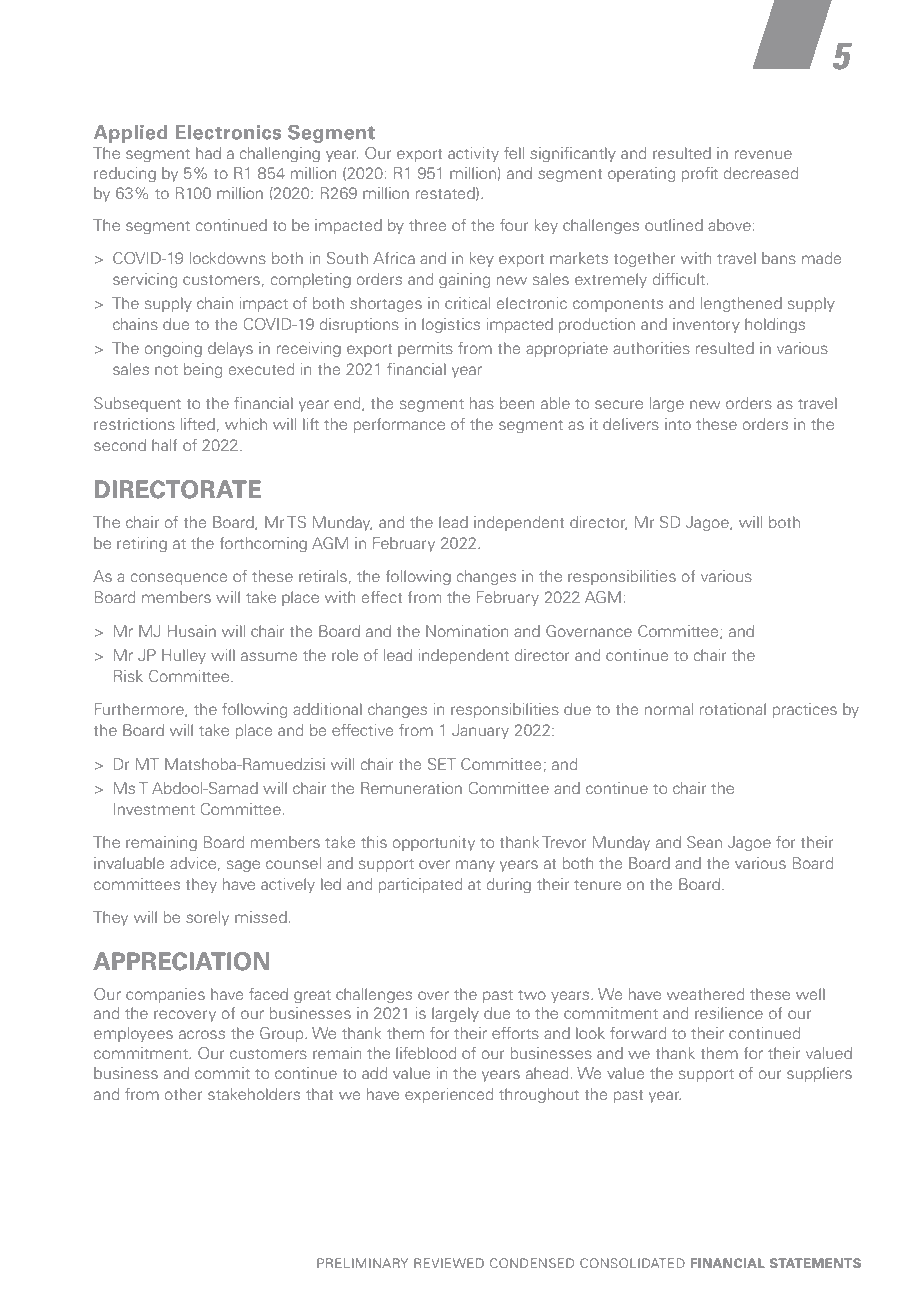 The image size is (924, 1311). Describe the element at coordinates (480, 731) in the document. I see `January` at that location.
